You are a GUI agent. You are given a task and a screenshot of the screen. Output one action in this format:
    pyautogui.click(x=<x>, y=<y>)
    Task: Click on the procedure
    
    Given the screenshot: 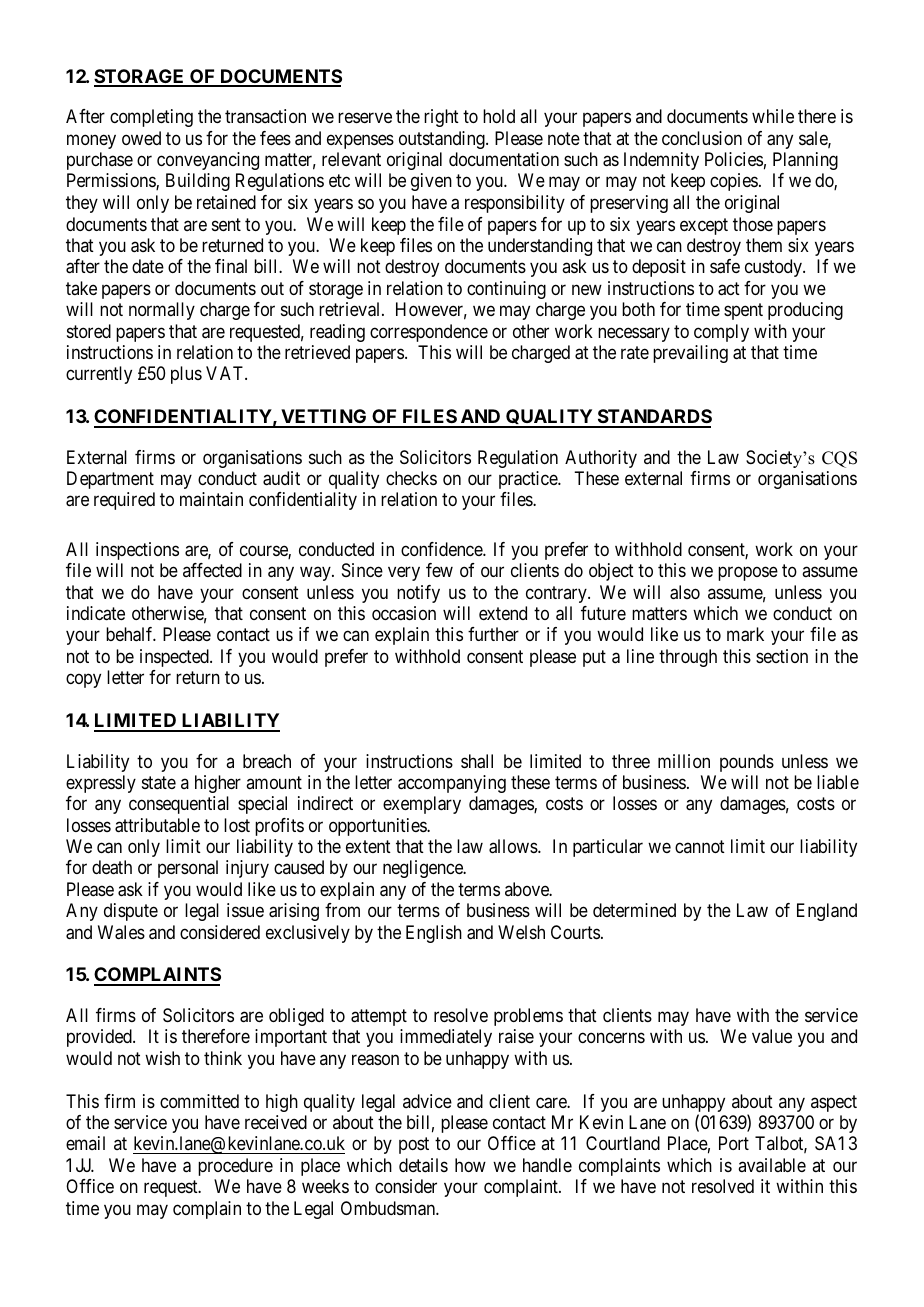 What is the action you would take?
    pyautogui.click(x=235, y=1167)
